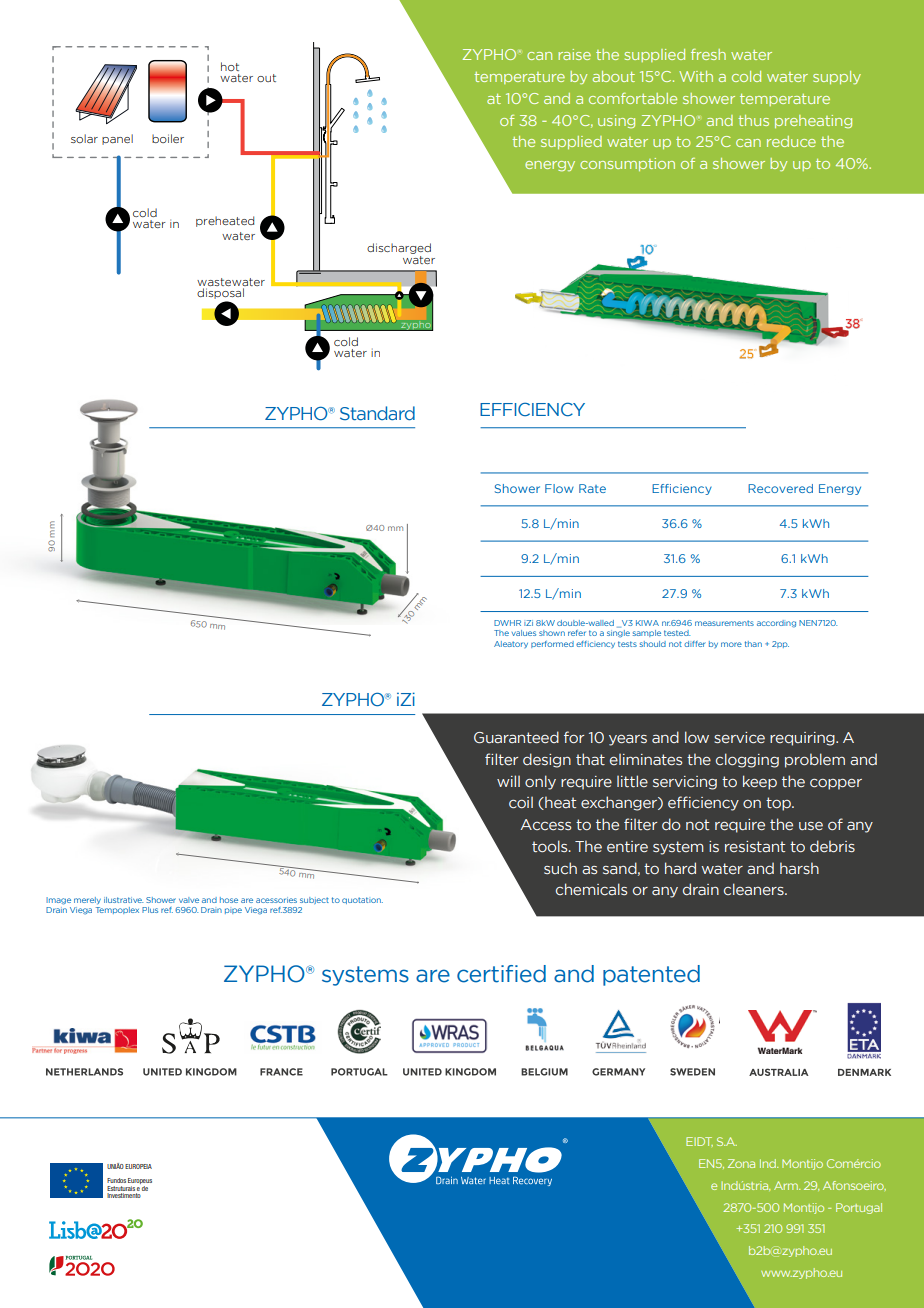  What do you see at coordinates (168, 138) in the image?
I see `boiler` at bounding box center [168, 138].
